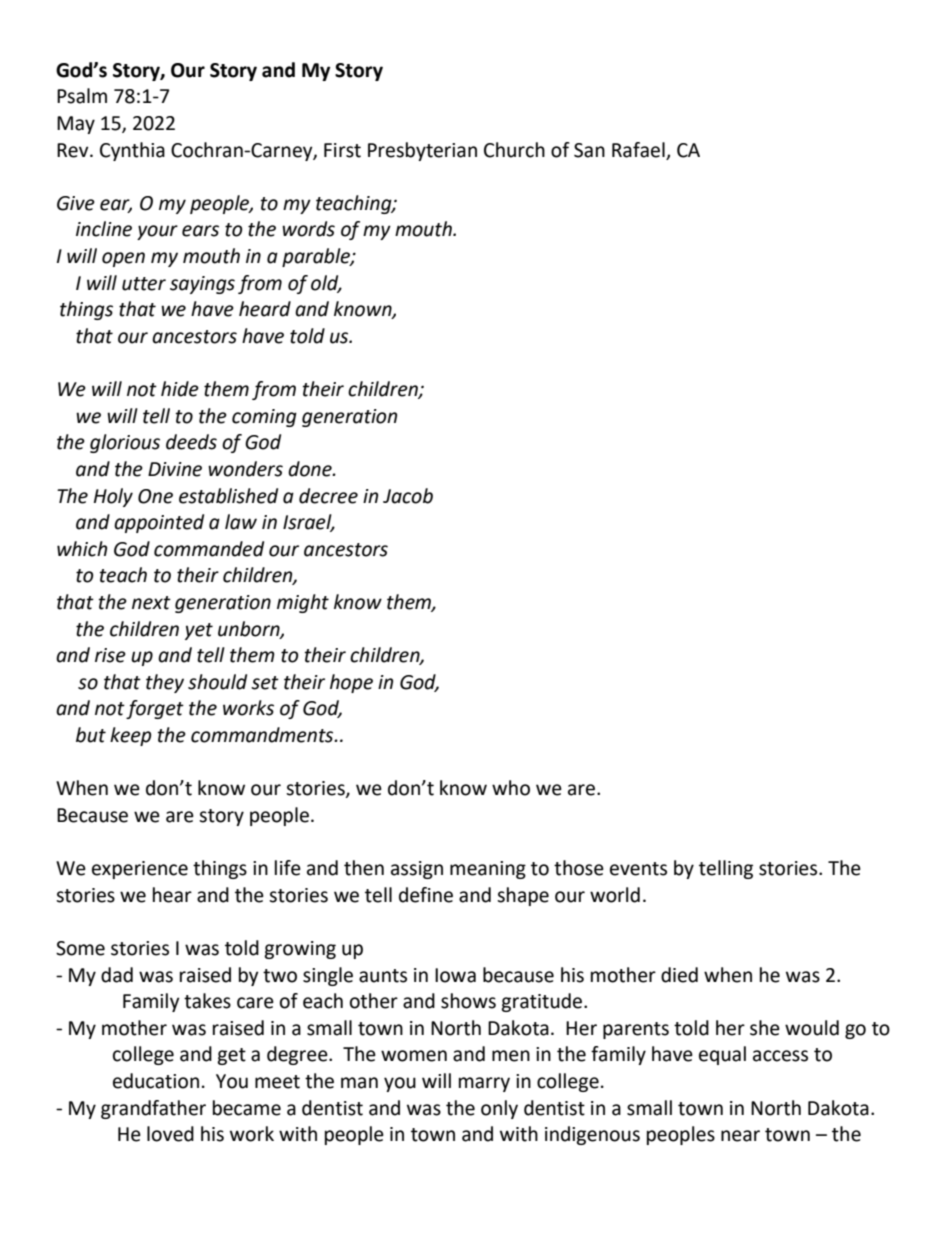  I want to click on Rafael, so click(638, 150).
